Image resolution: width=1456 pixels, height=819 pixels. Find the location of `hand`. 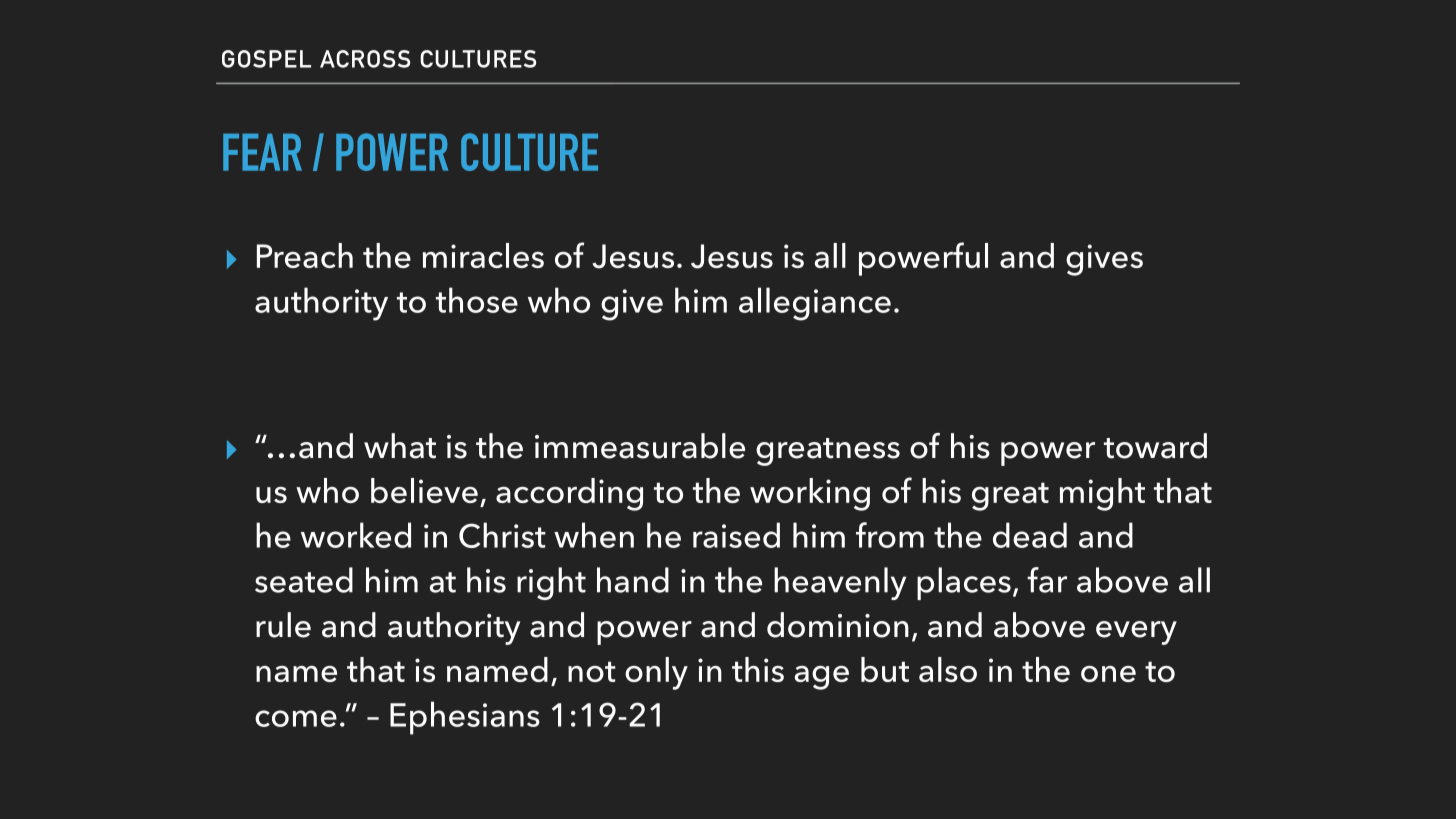

hand is located at coordinates (633, 580).
